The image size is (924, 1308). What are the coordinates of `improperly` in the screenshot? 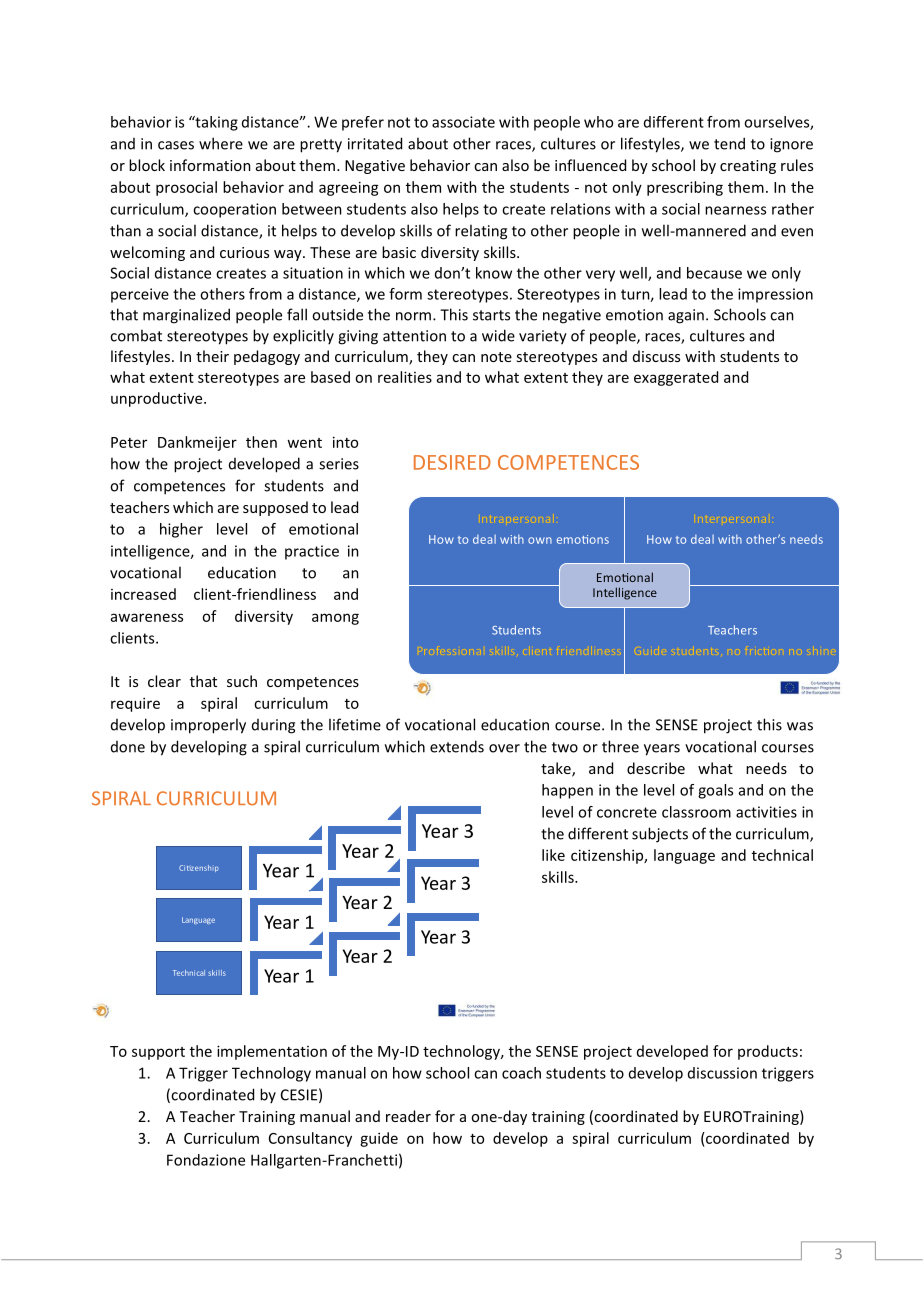 It's located at (208, 726).
